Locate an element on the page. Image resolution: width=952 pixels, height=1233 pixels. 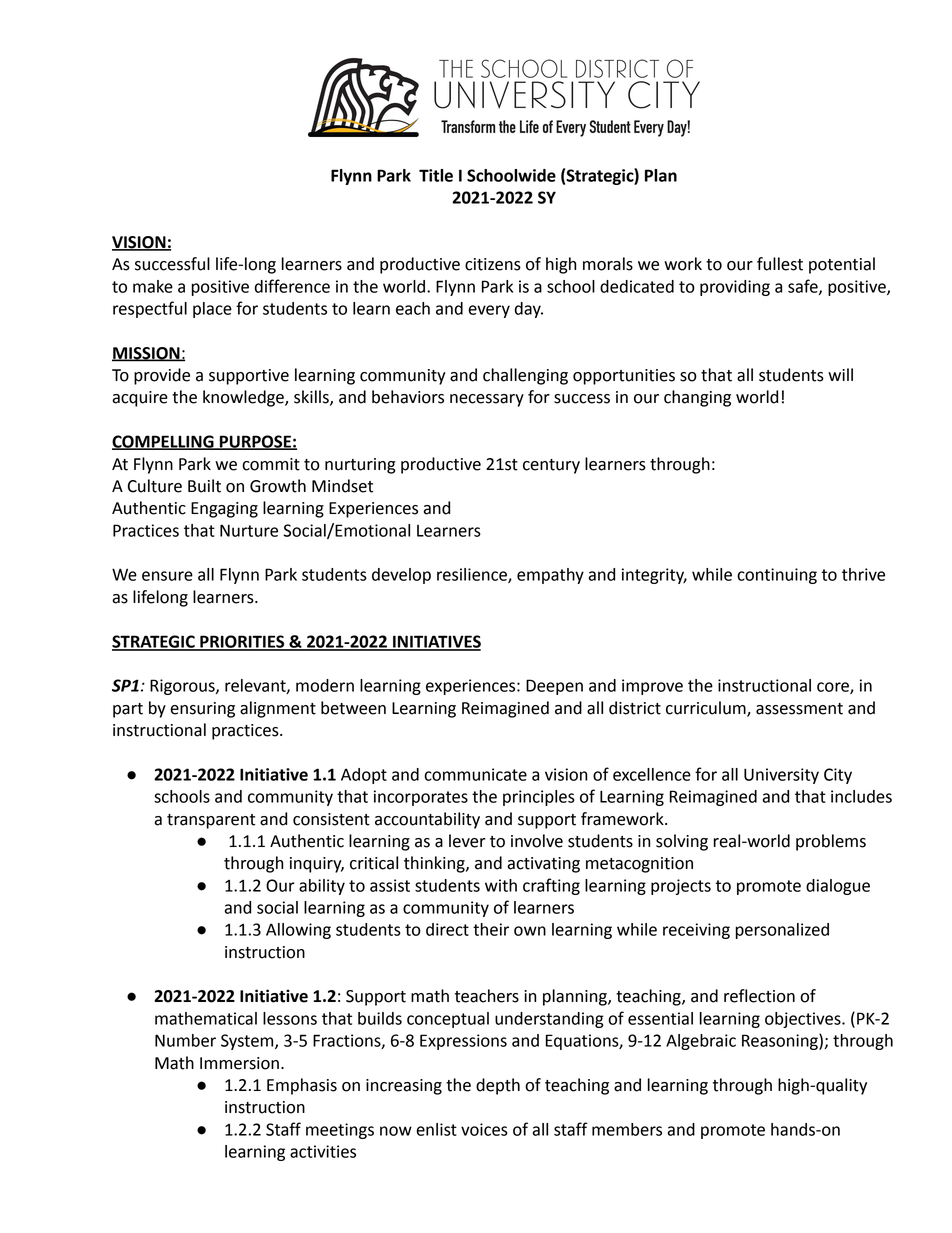
fullest is located at coordinates (780, 264).
